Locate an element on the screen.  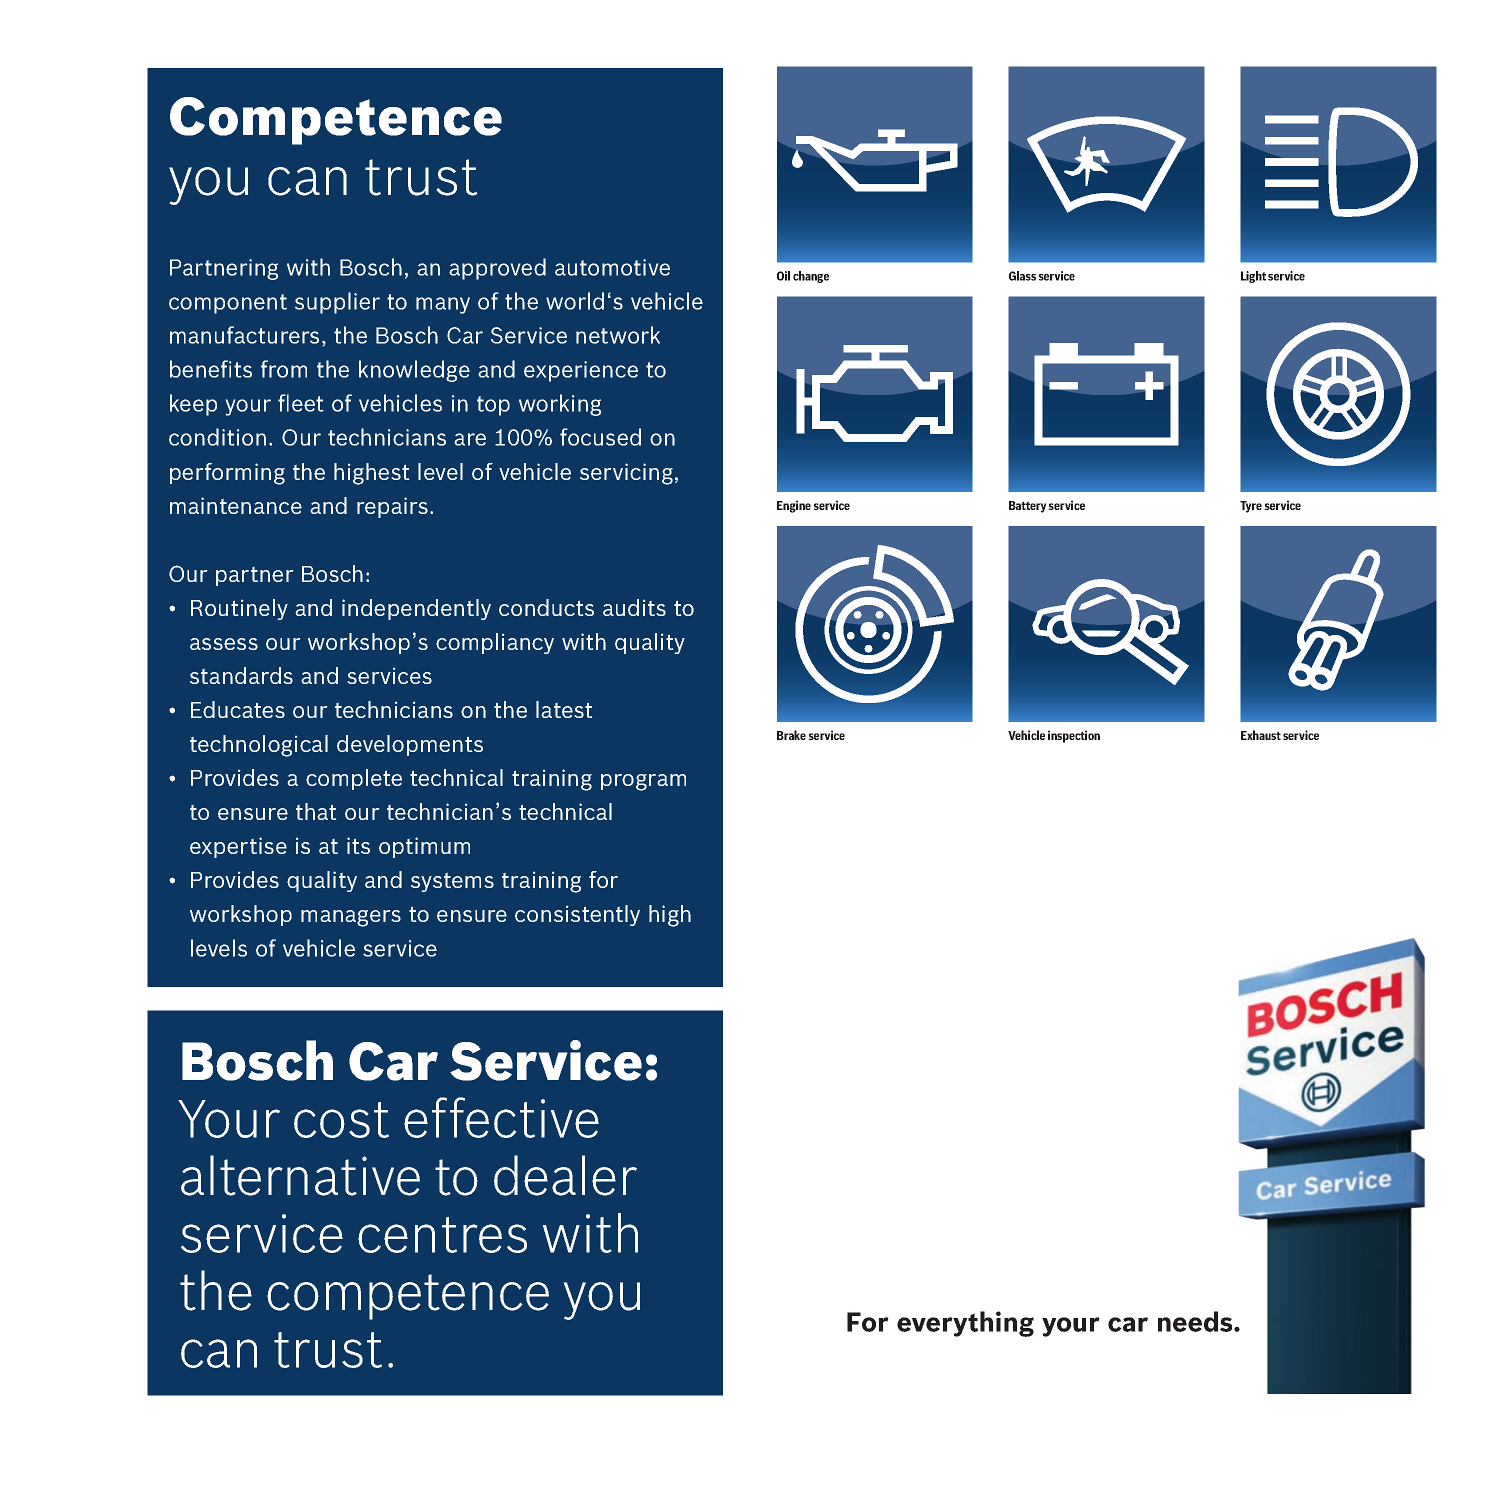
Oil is located at coordinates (783, 276).
